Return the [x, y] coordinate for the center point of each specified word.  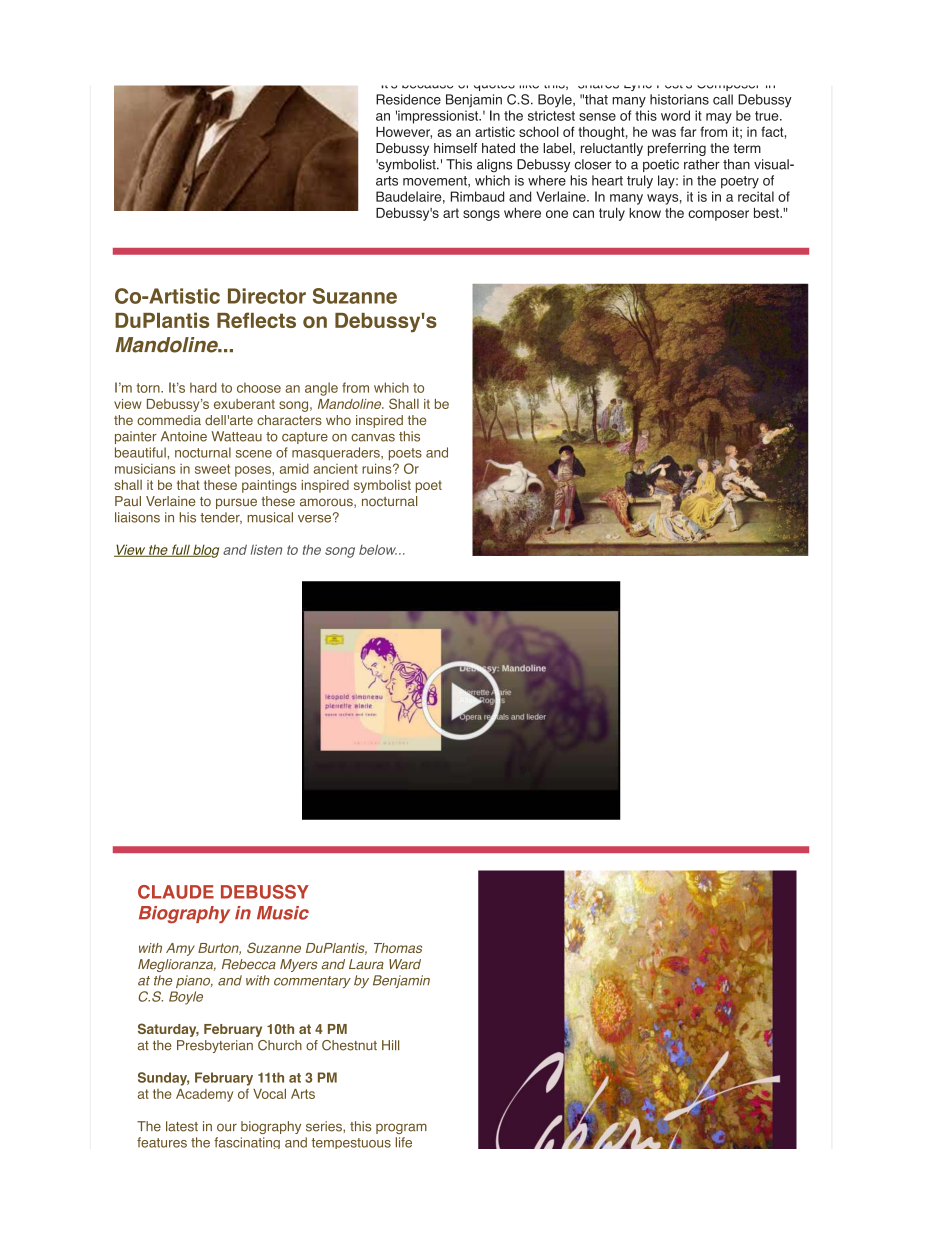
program [401, 1128]
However [404, 133]
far [688, 131]
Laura [366, 964]
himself [455, 148]
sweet [212, 469]
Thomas [398, 948]
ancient [335, 469]
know [645, 213]
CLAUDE [176, 892]
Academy [204, 1095]
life [404, 1142]
